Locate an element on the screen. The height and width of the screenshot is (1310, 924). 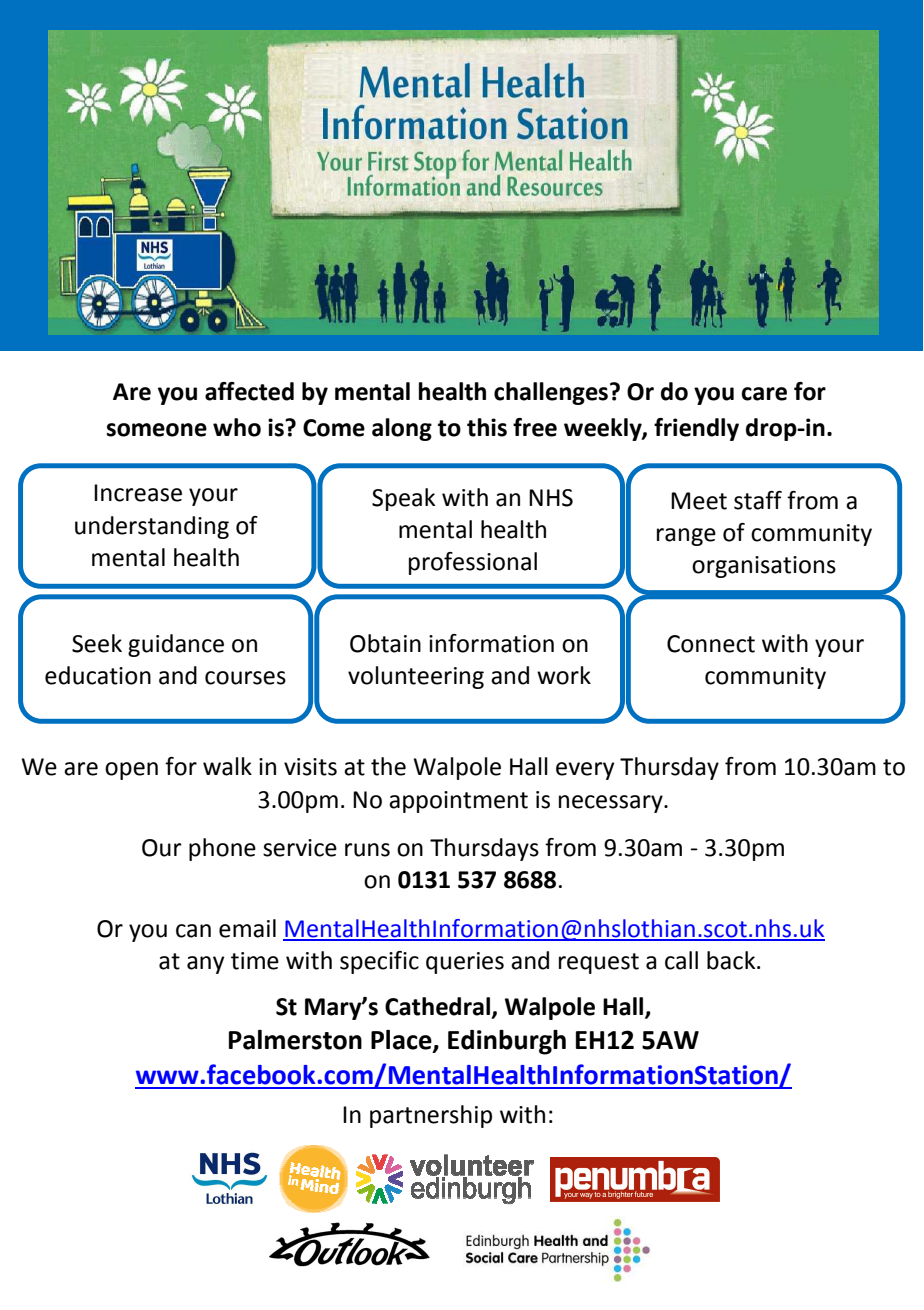
range is located at coordinates (686, 537).
